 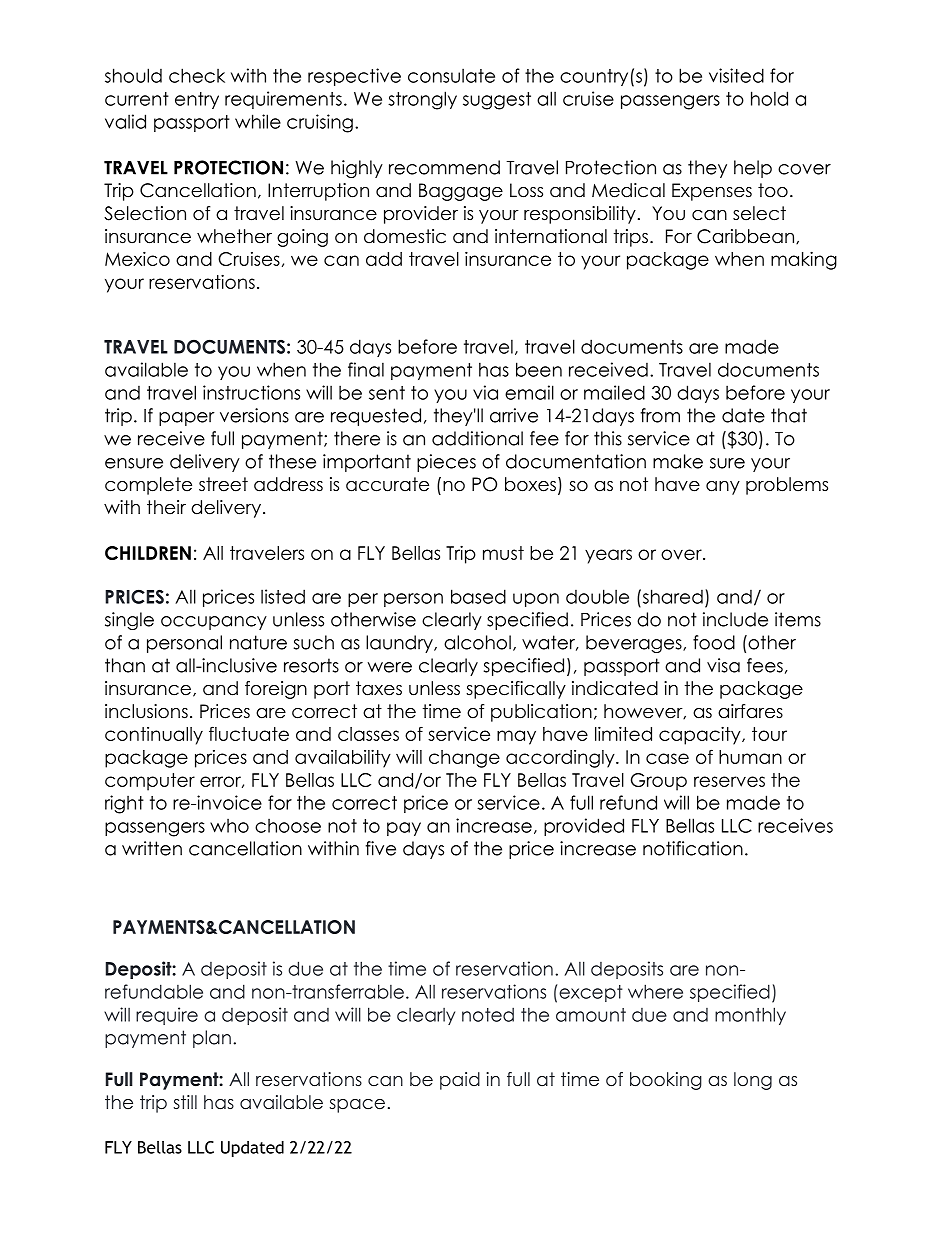 I want to click on notification, so click(x=693, y=848).
